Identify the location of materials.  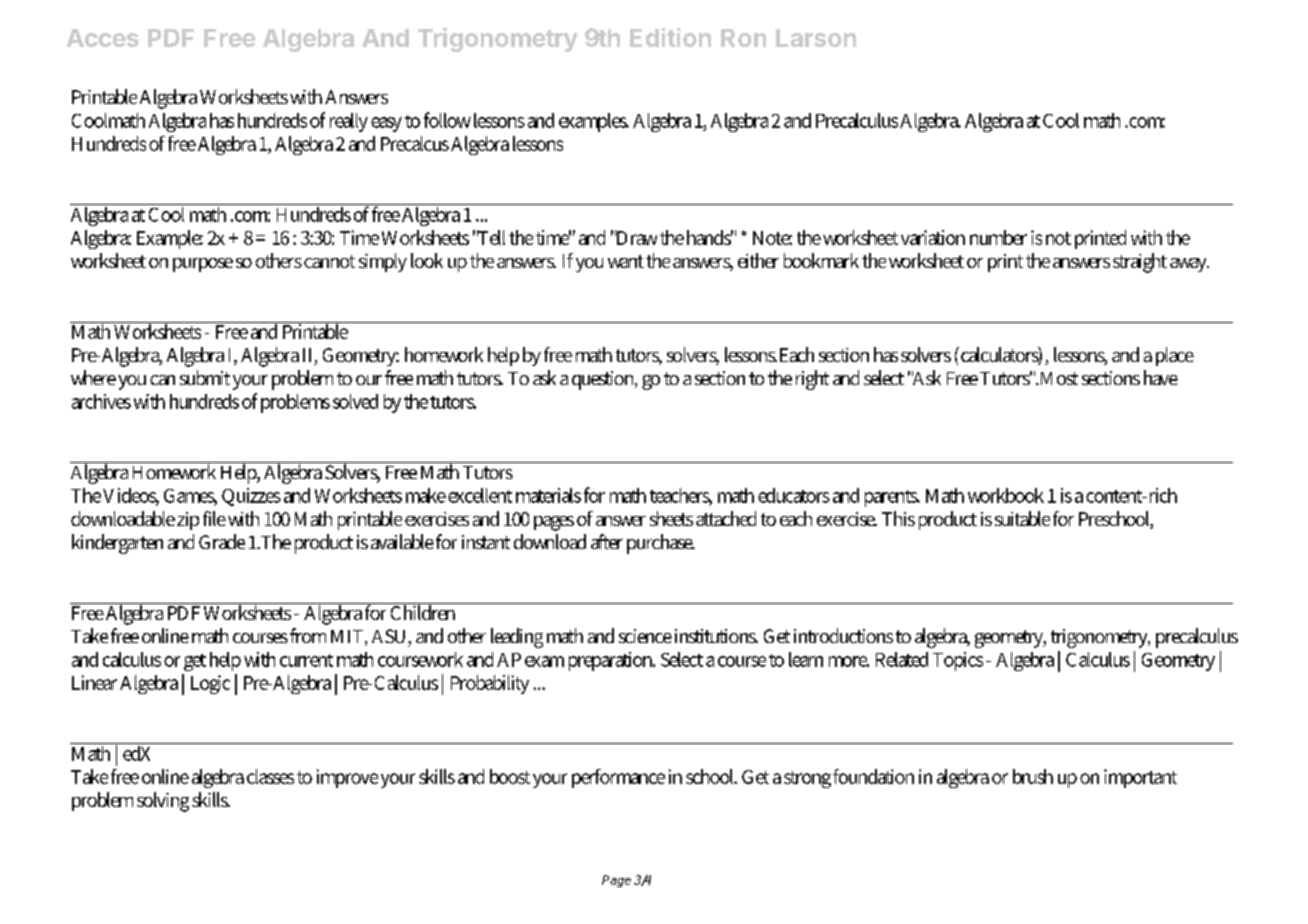
(548, 495).
